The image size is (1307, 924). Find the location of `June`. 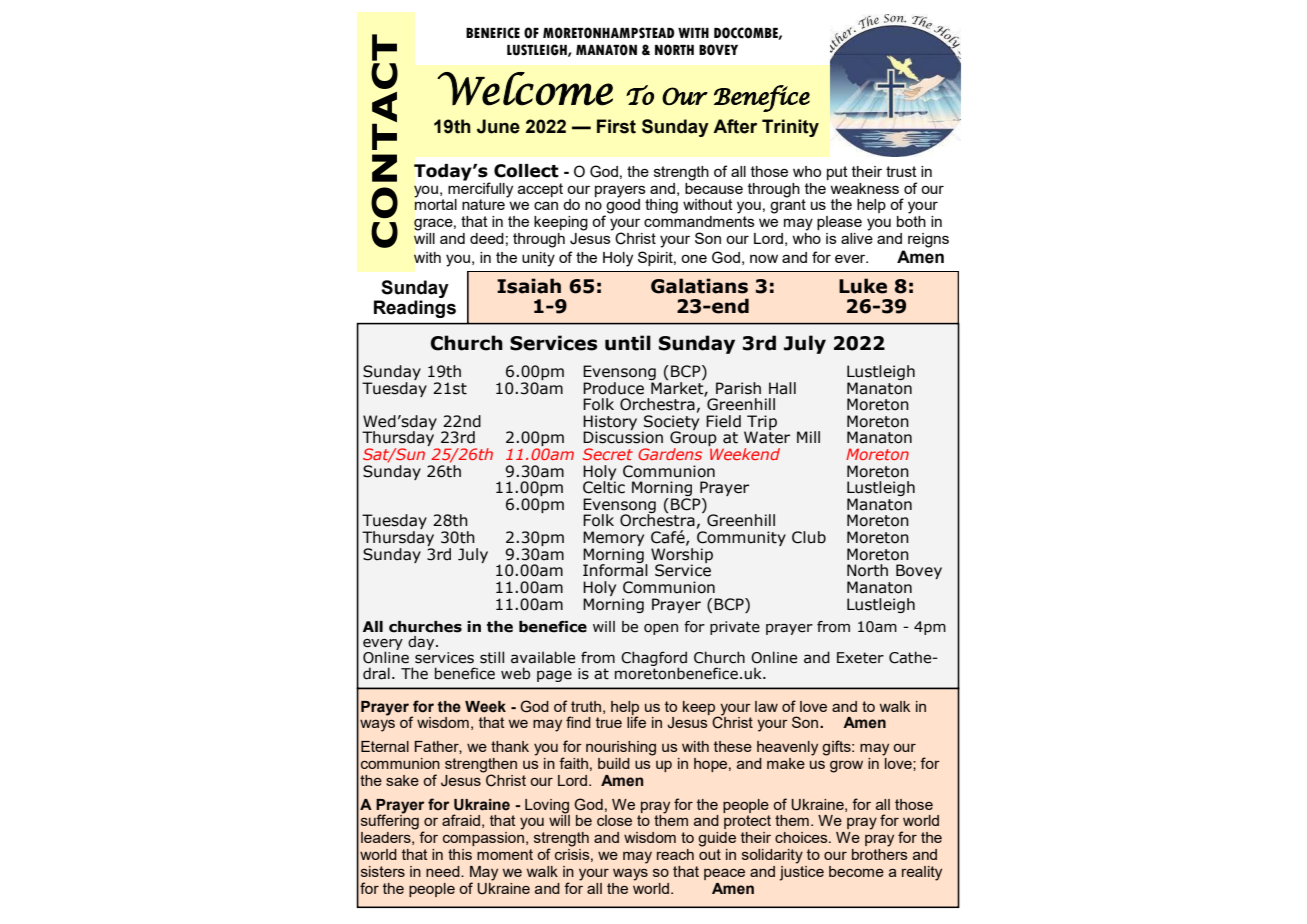

June is located at coordinates (498, 126).
